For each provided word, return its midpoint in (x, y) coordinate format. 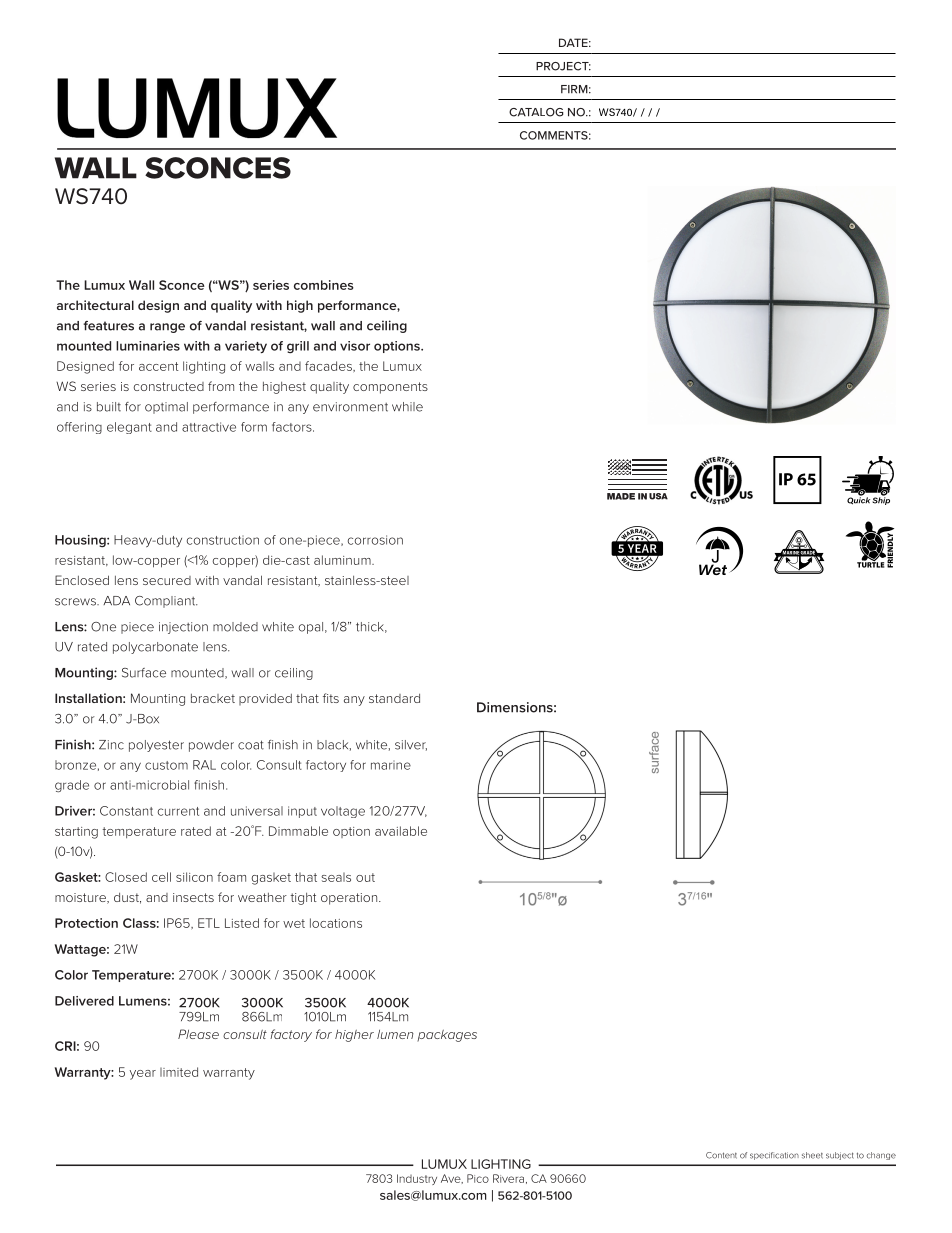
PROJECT (563, 66)
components (390, 388)
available (401, 831)
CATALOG (536, 112)
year (143, 1075)
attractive (209, 427)
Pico (478, 1178)
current (178, 811)
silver (411, 745)
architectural (95, 305)
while (407, 407)
